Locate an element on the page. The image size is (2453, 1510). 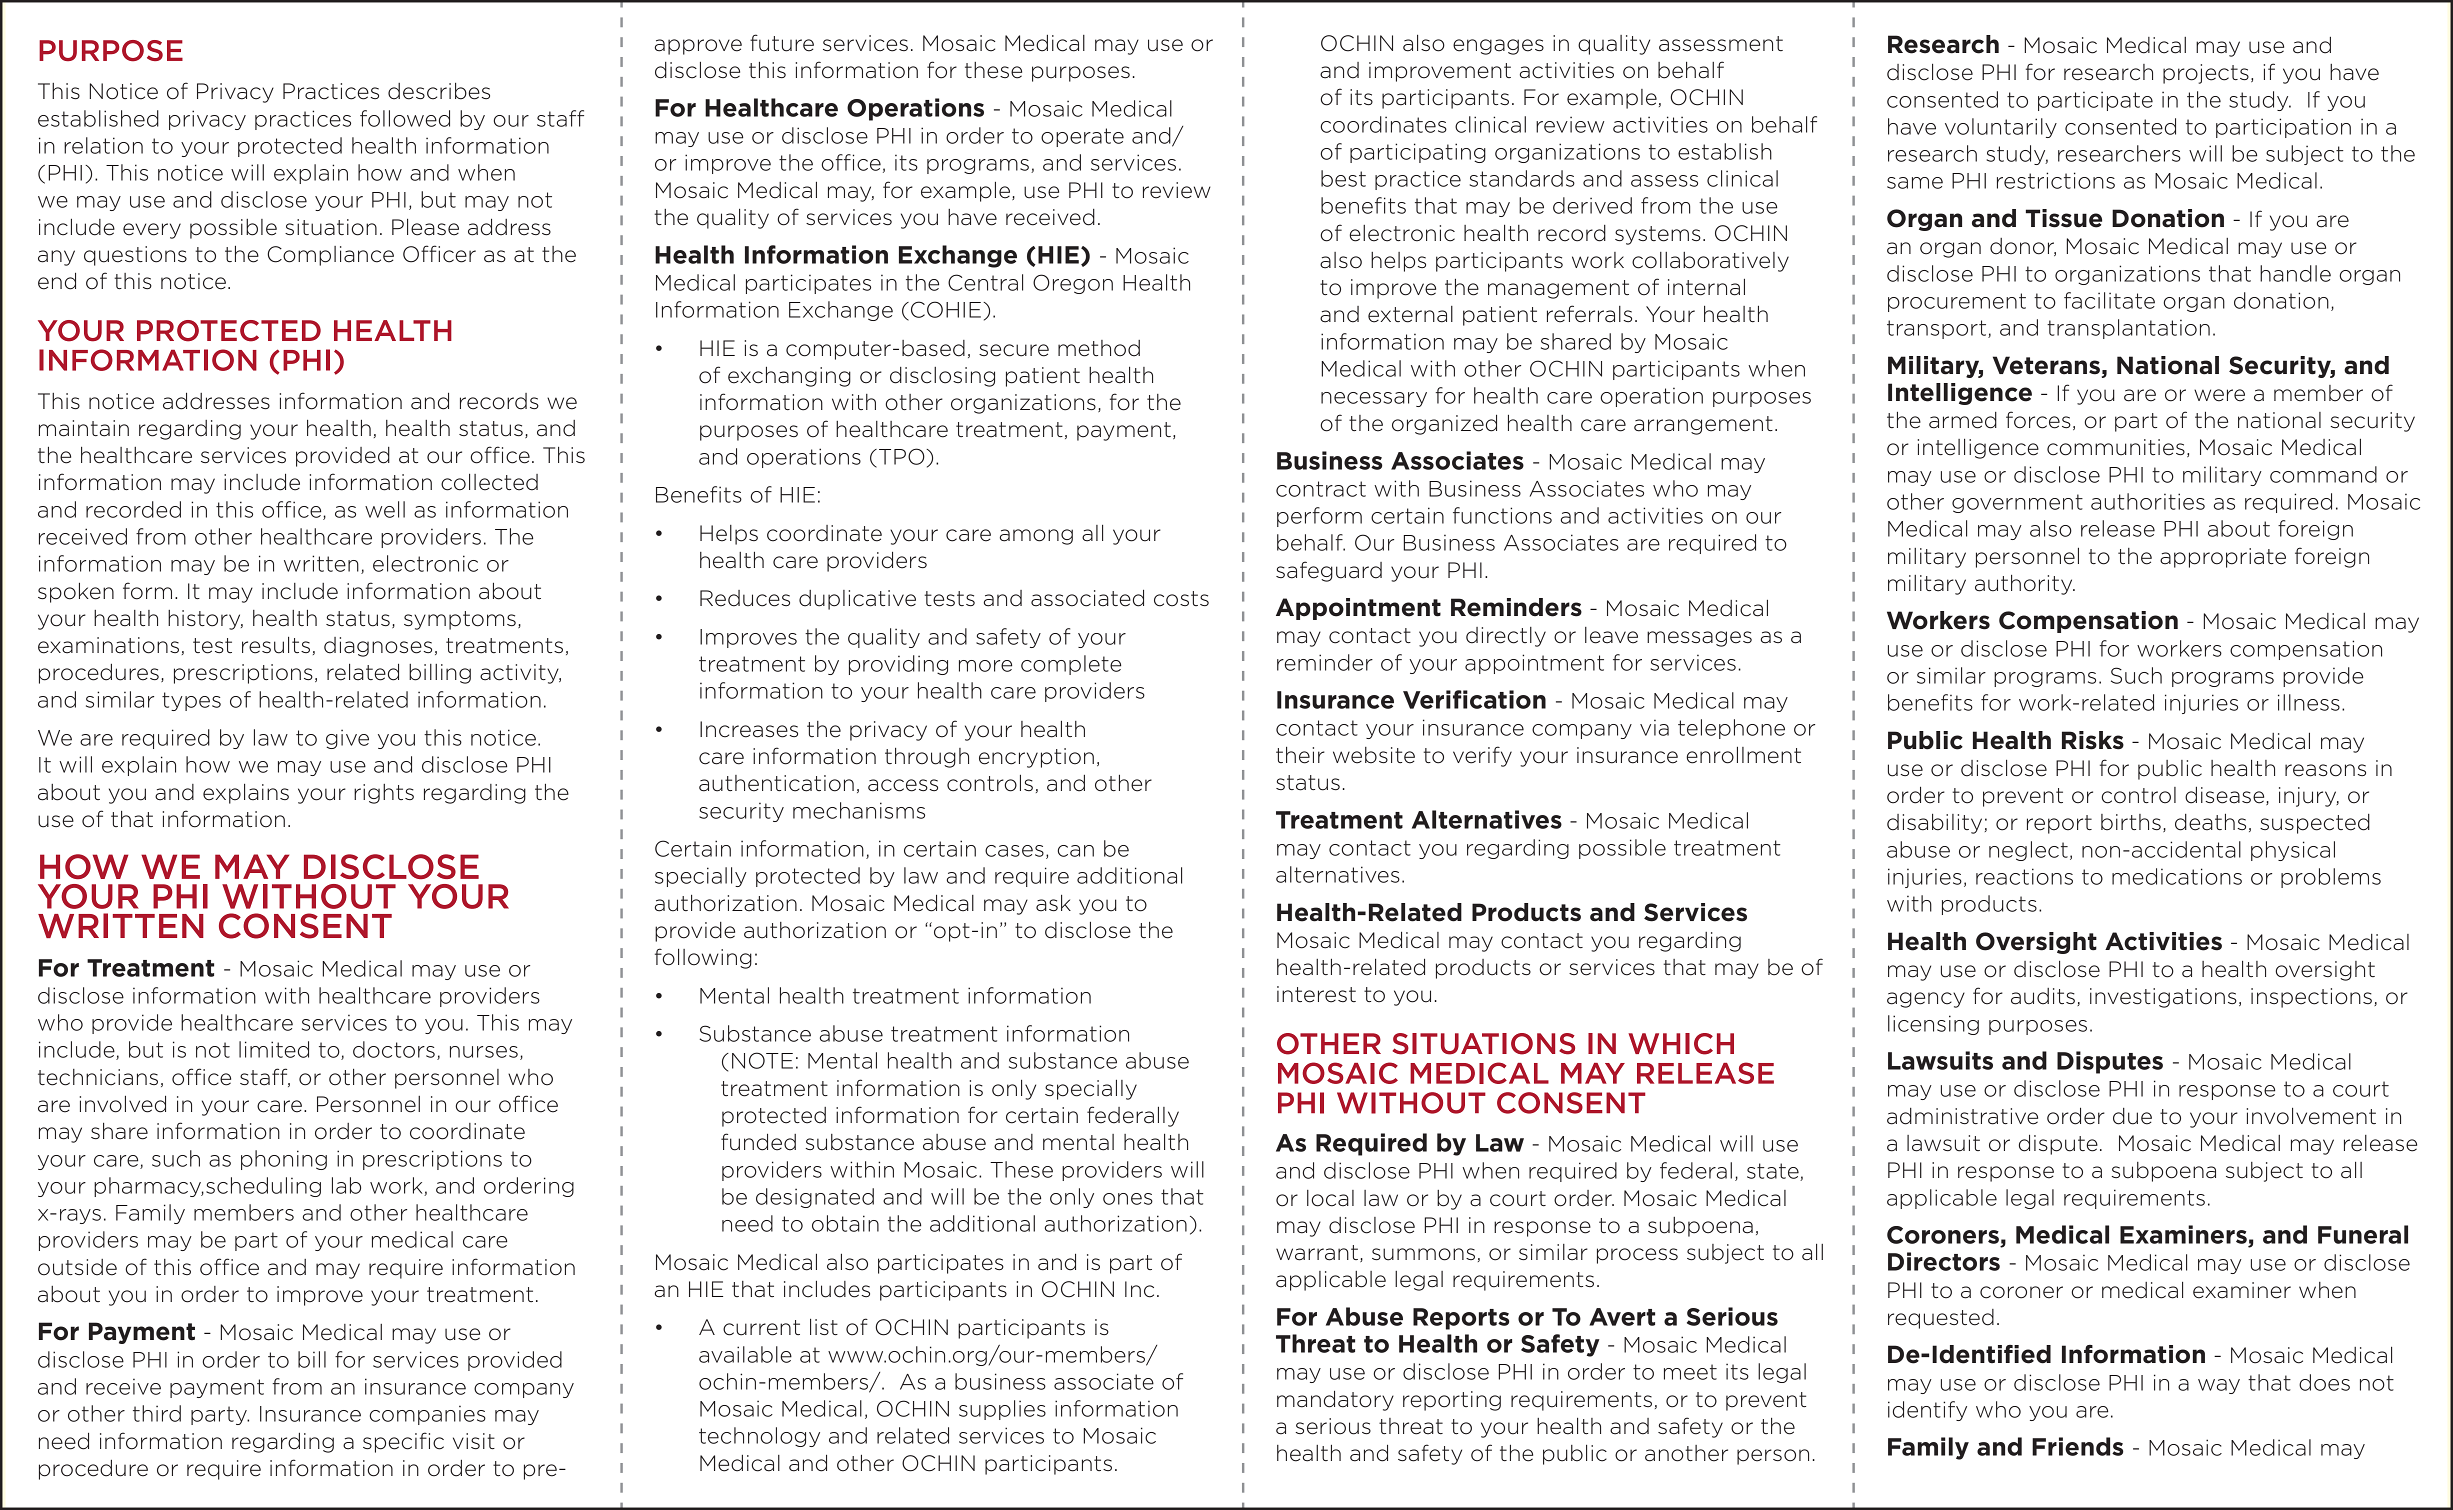
describes is located at coordinates (439, 91).
